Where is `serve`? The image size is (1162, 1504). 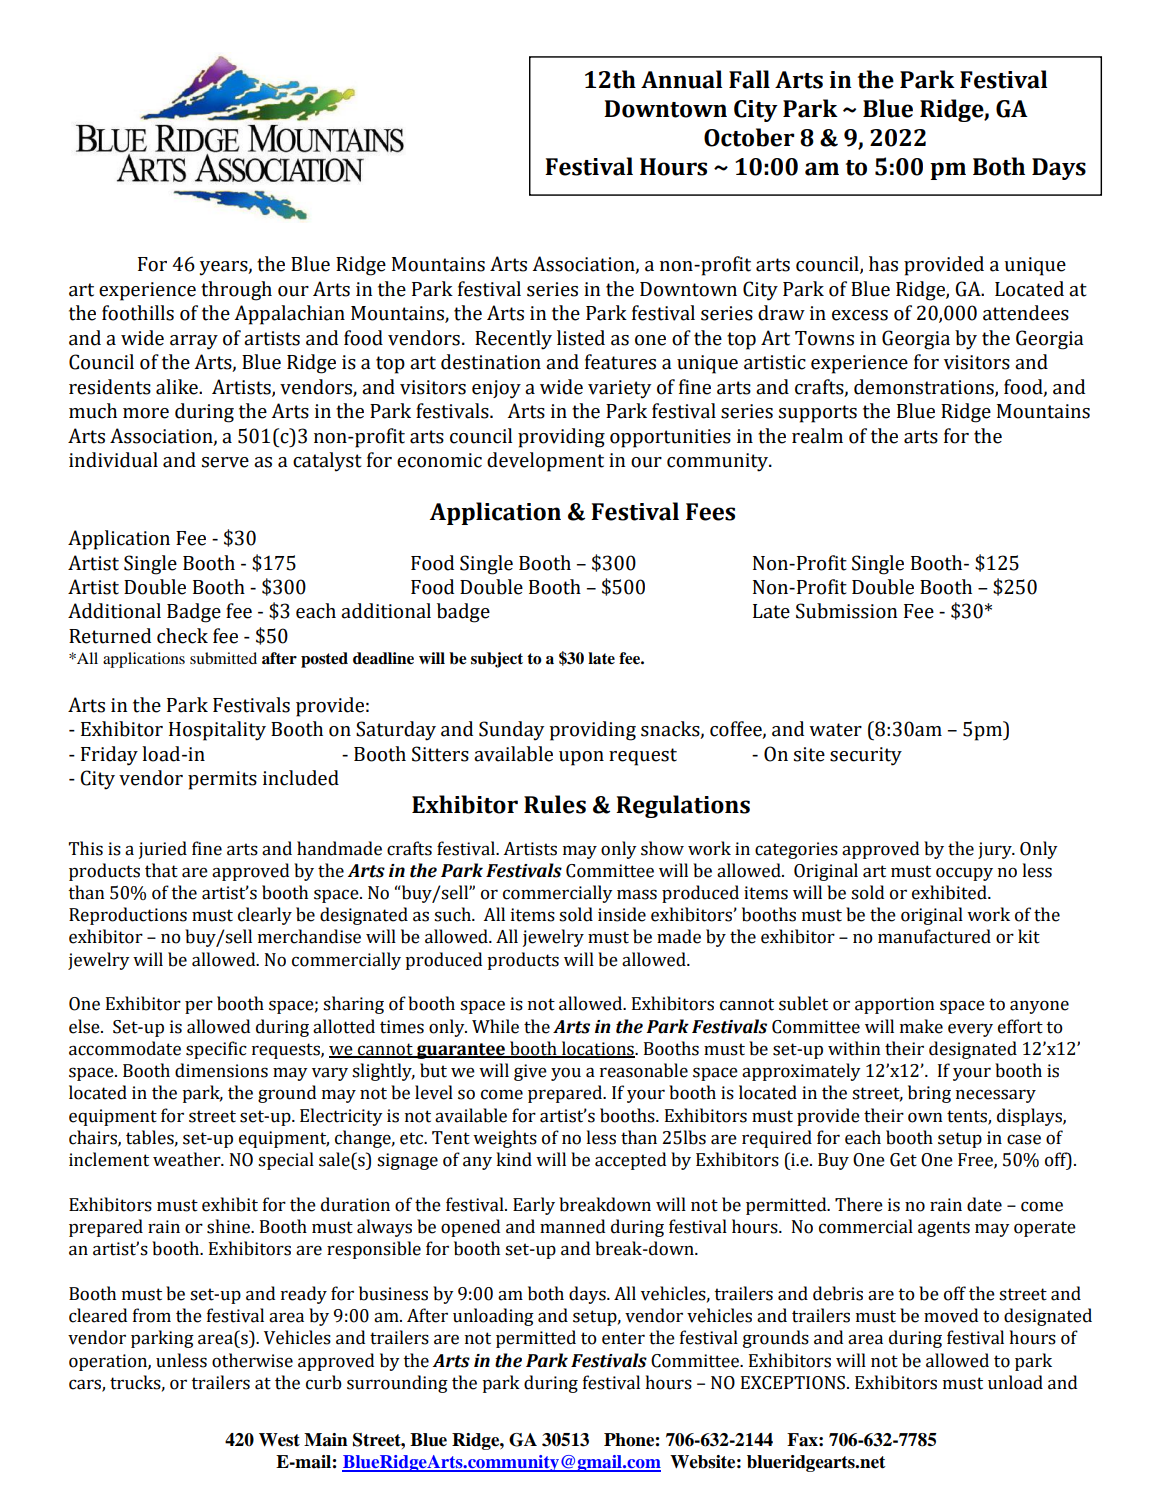 serve is located at coordinates (225, 462).
